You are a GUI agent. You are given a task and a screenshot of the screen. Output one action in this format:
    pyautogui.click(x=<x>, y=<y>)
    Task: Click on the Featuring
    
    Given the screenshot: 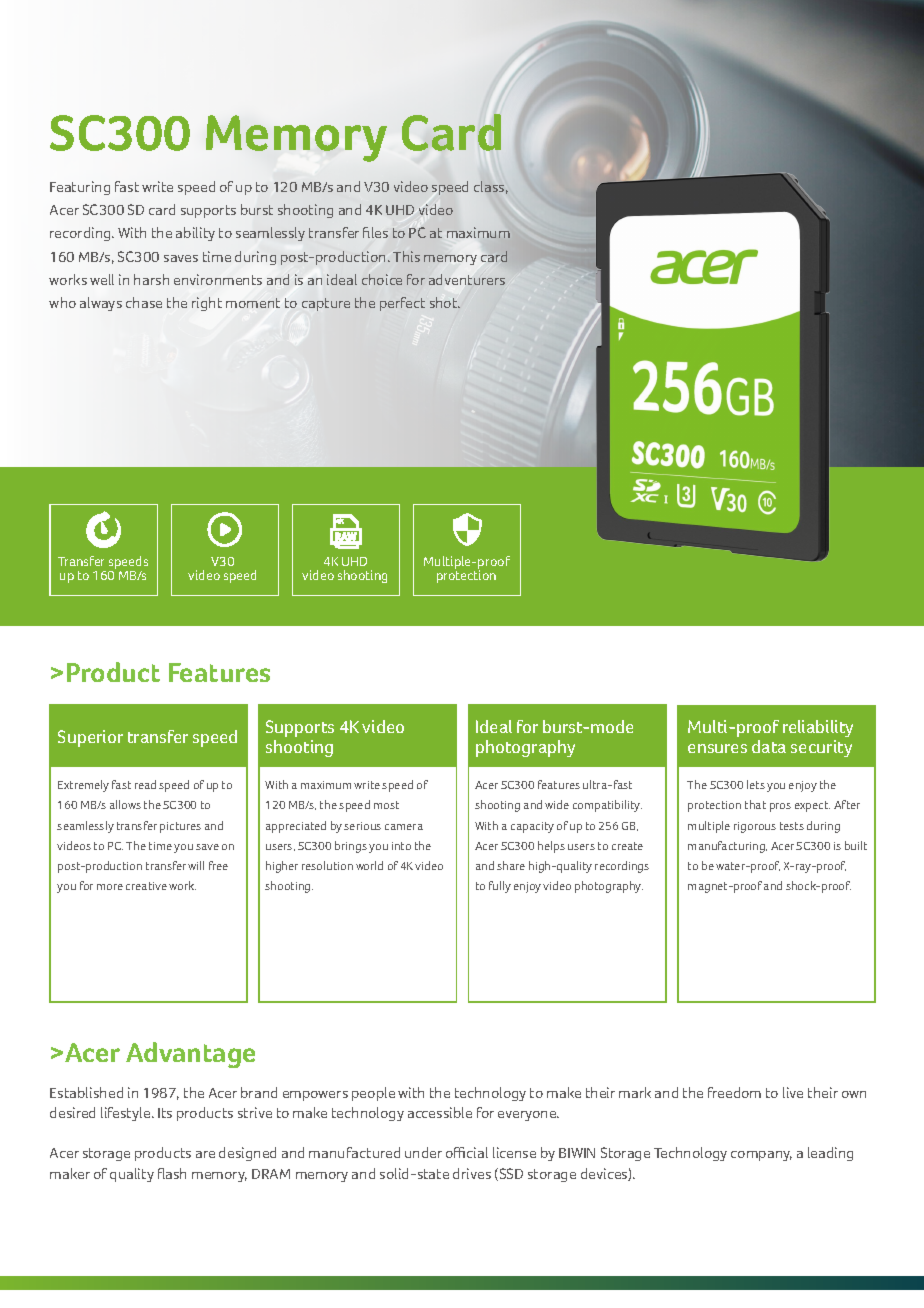 What is the action you would take?
    pyautogui.click(x=80, y=188)
